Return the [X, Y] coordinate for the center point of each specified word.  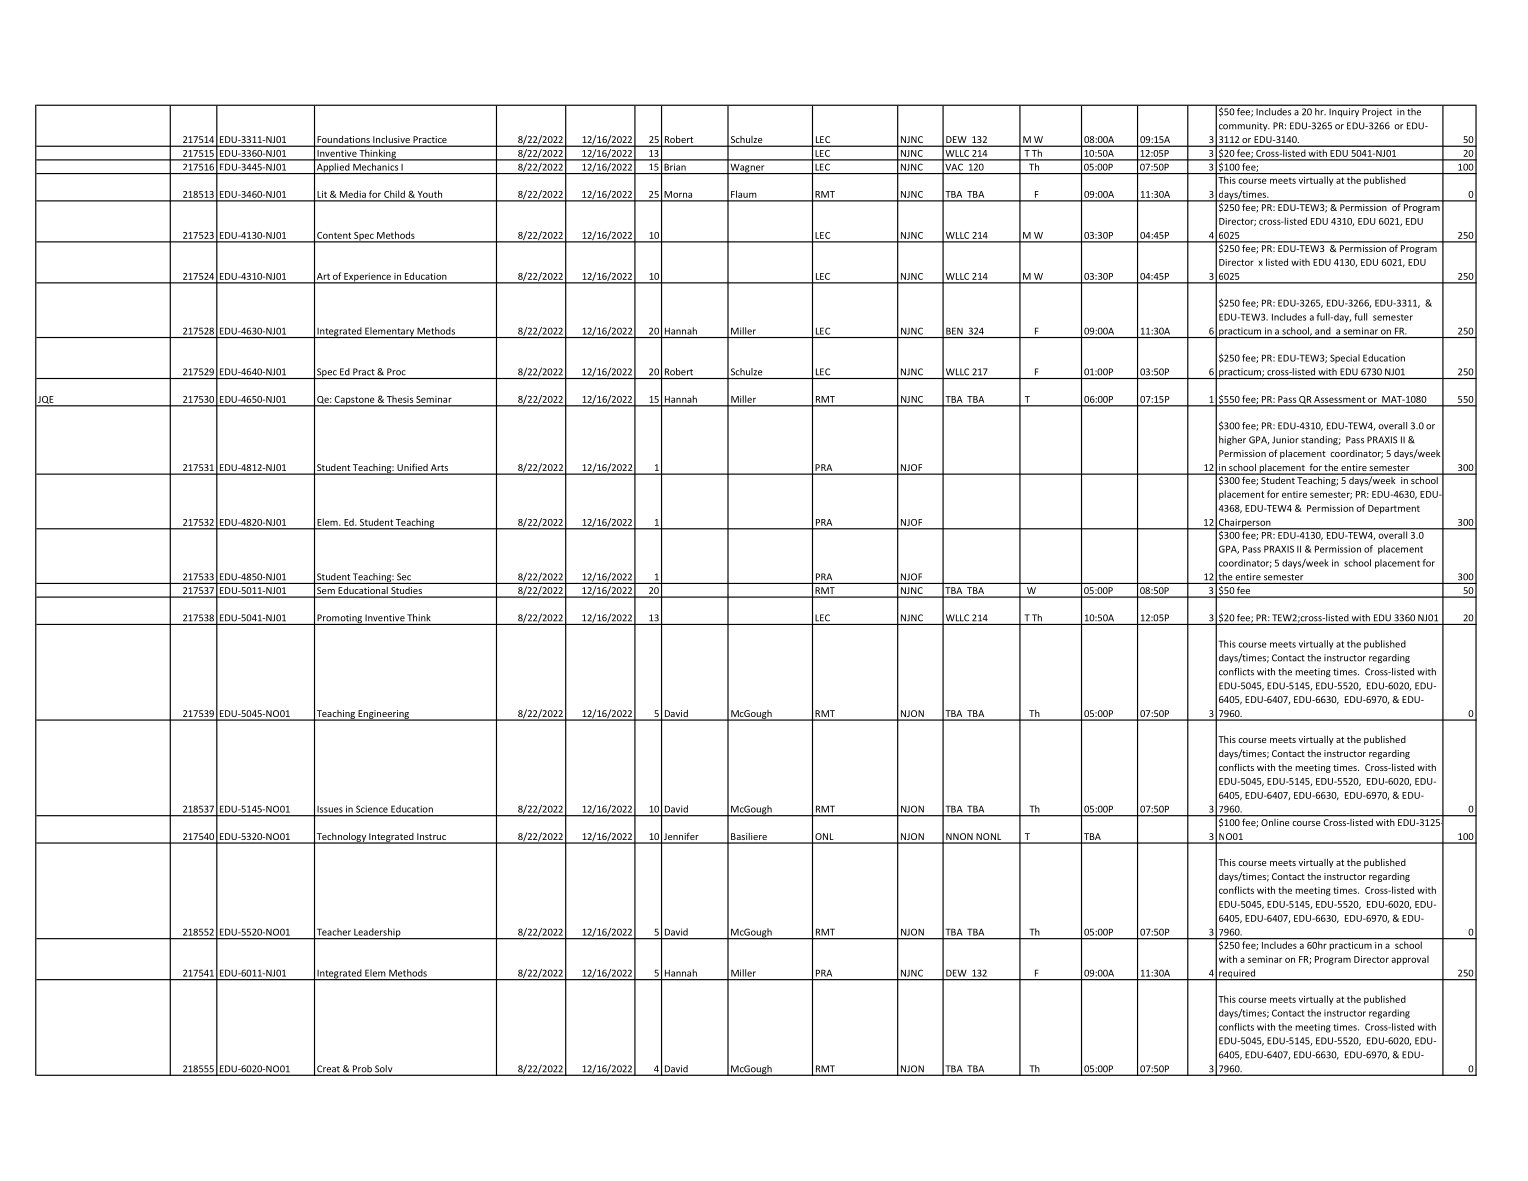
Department [1394, 509]
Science [372, 809]
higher [1232, 440]
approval [1410, 960]
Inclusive [391, 140]
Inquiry [1344, 112]
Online [1275, 821]
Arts [439, 469]
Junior [1285, 440]
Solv [384, 1070]
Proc [396, 372]
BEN [954, 331]
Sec [404, 577]
